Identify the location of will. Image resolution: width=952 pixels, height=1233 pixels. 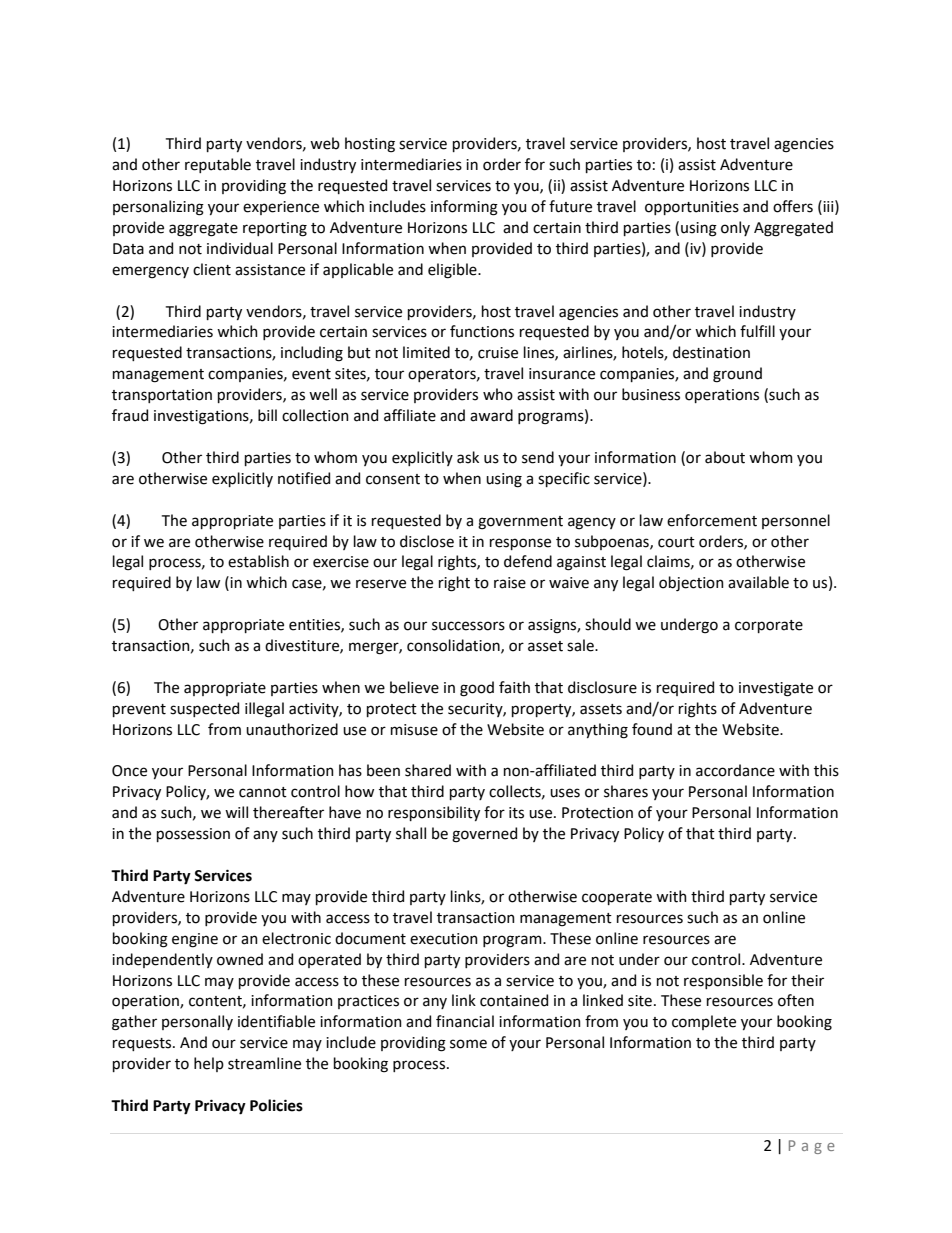
(236, 812).
